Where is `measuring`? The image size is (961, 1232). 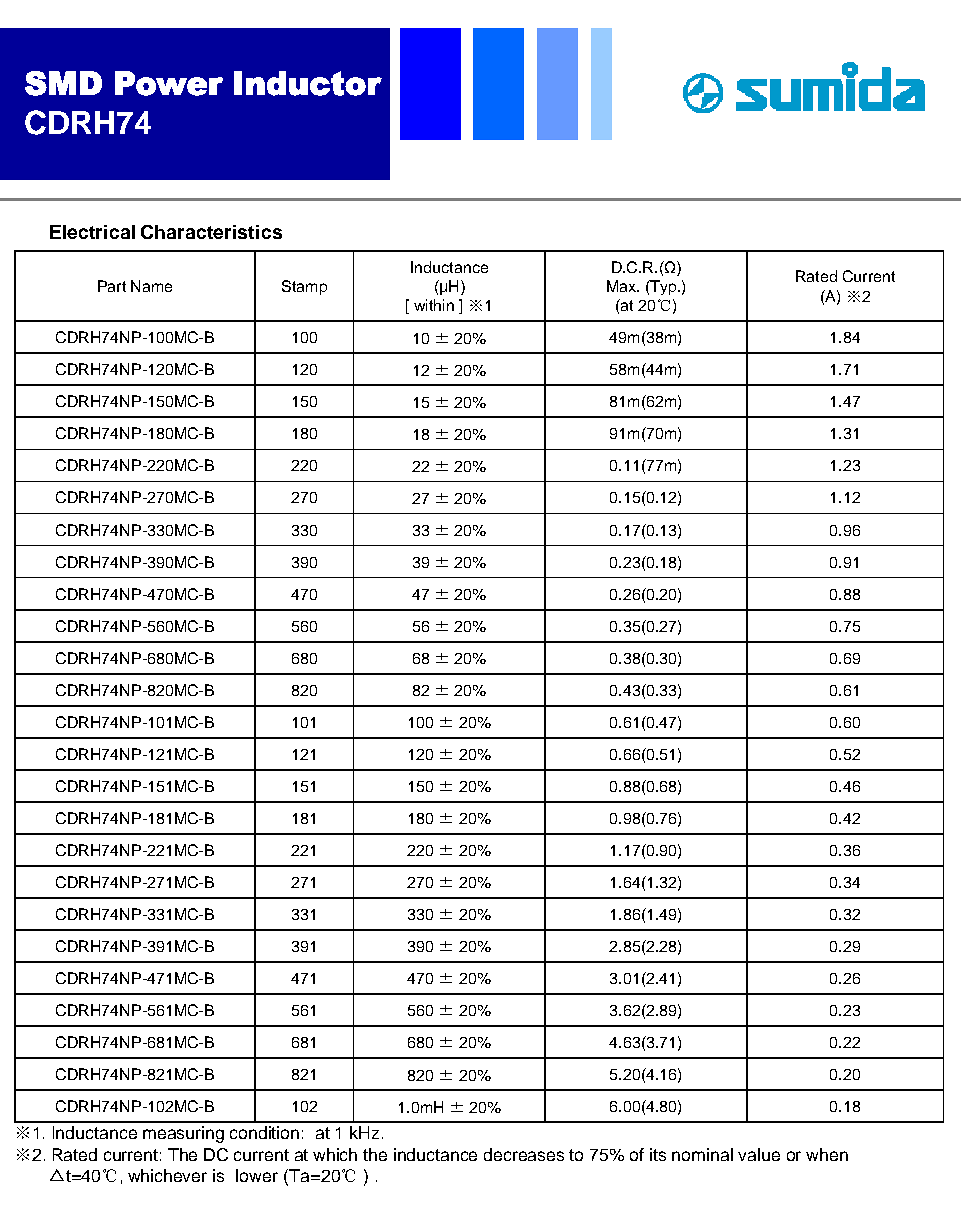
measuring is located at coordinates (183, 1134).
